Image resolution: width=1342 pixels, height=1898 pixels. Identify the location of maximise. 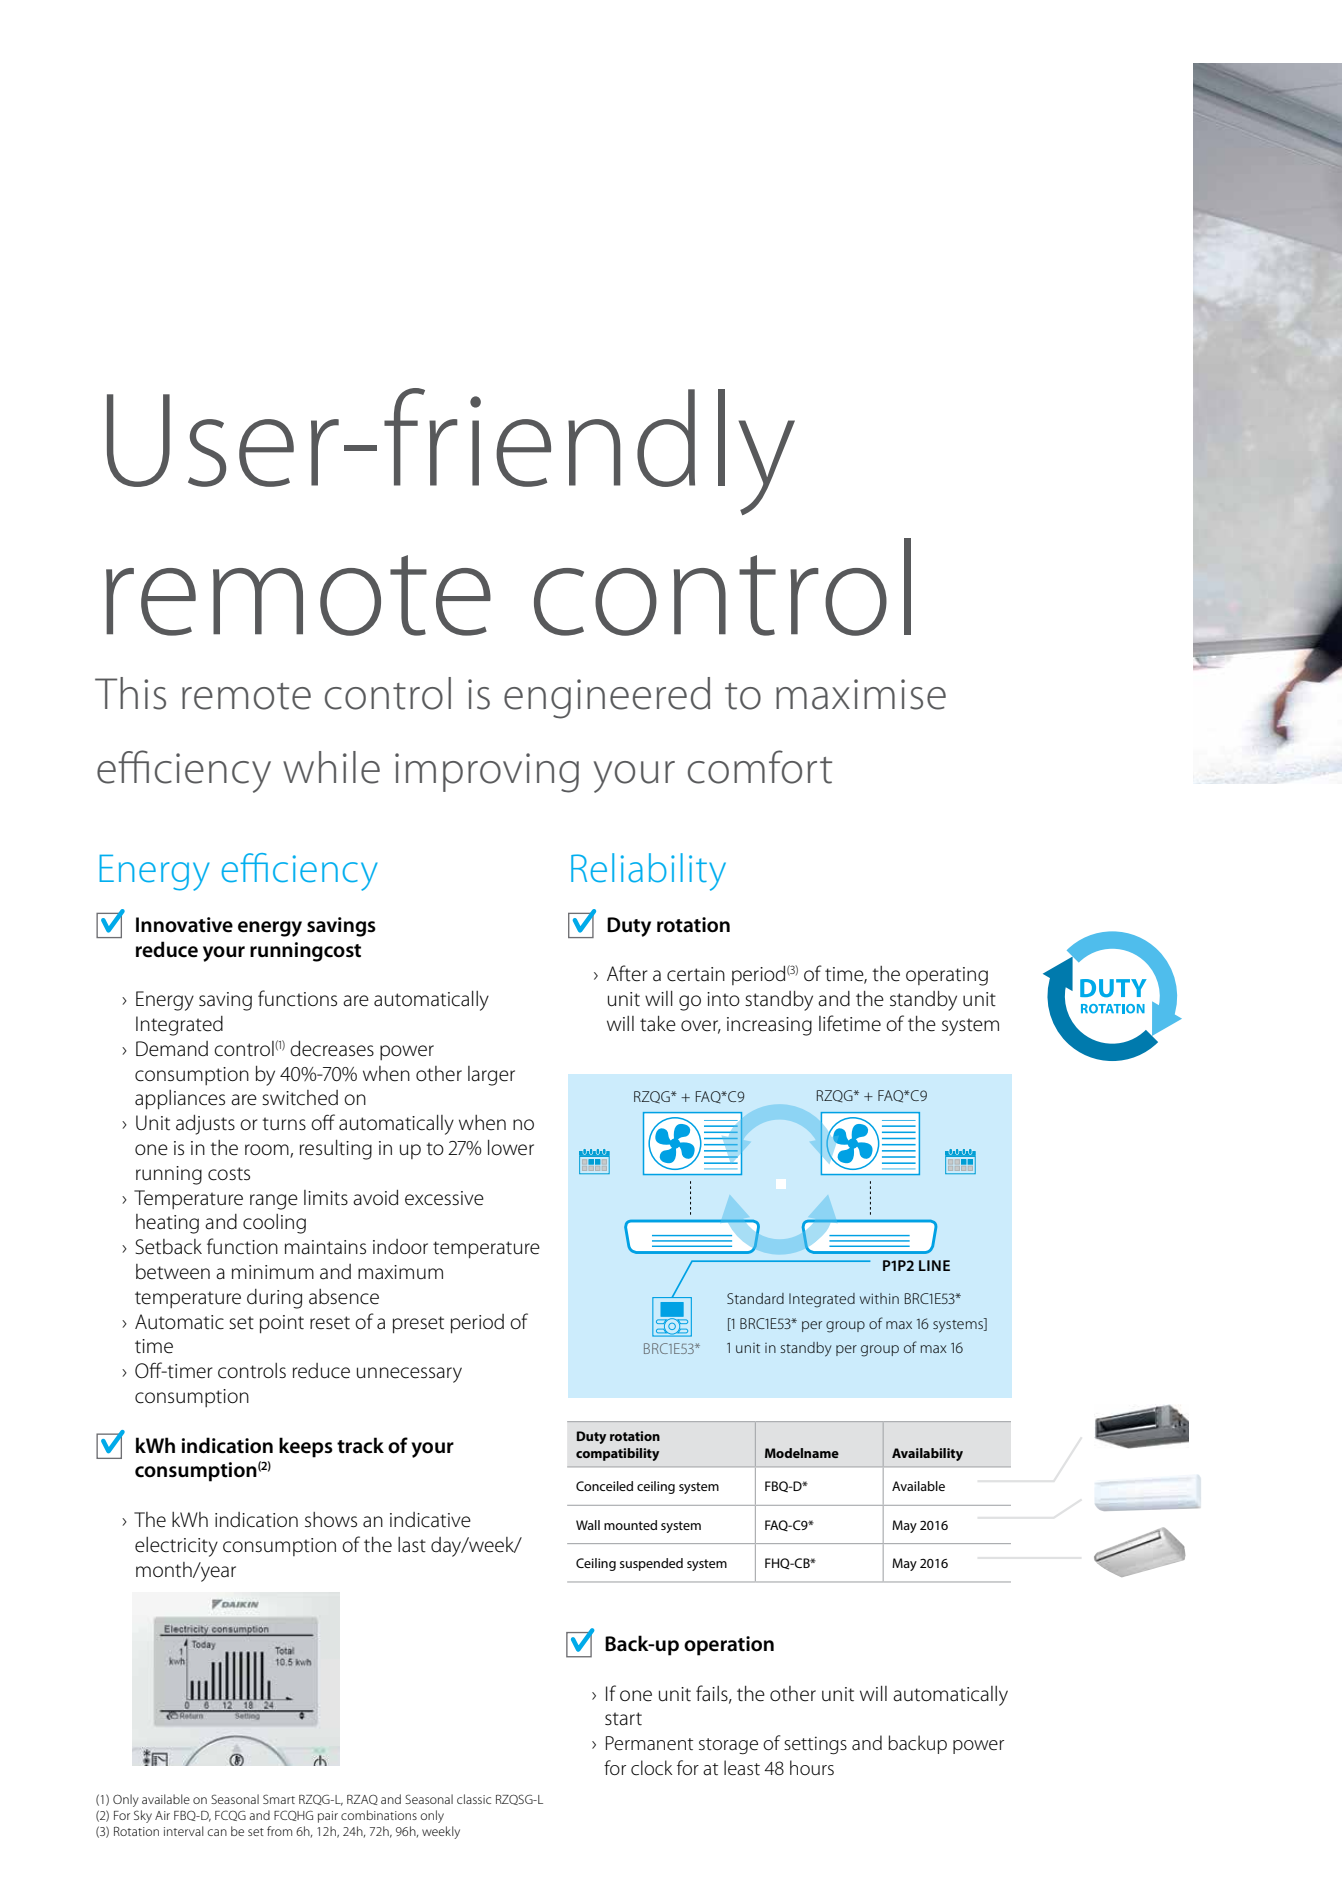
(861, 694).
